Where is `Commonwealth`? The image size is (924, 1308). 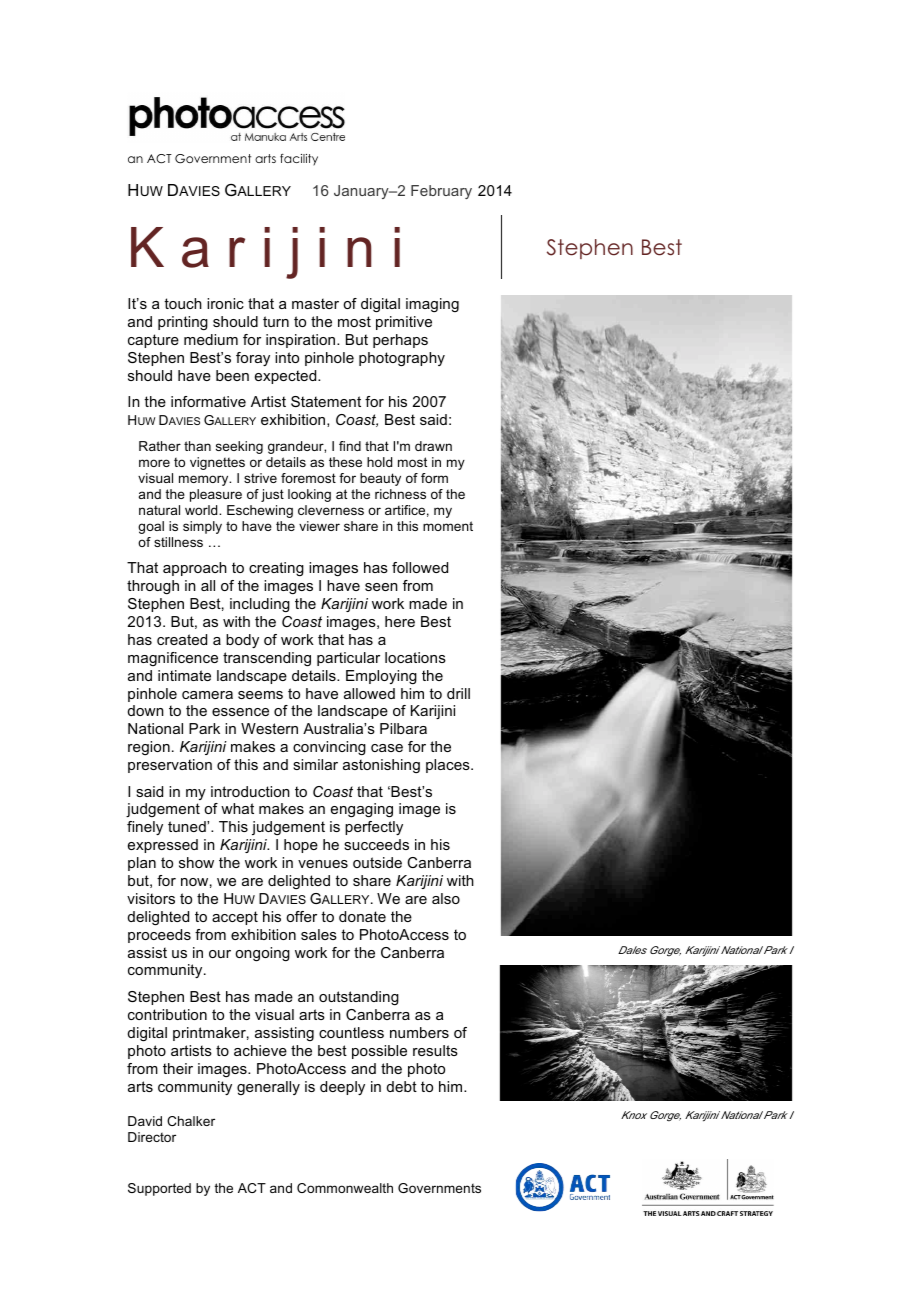
Commonwealth is located at coordinates (345, 1188).
